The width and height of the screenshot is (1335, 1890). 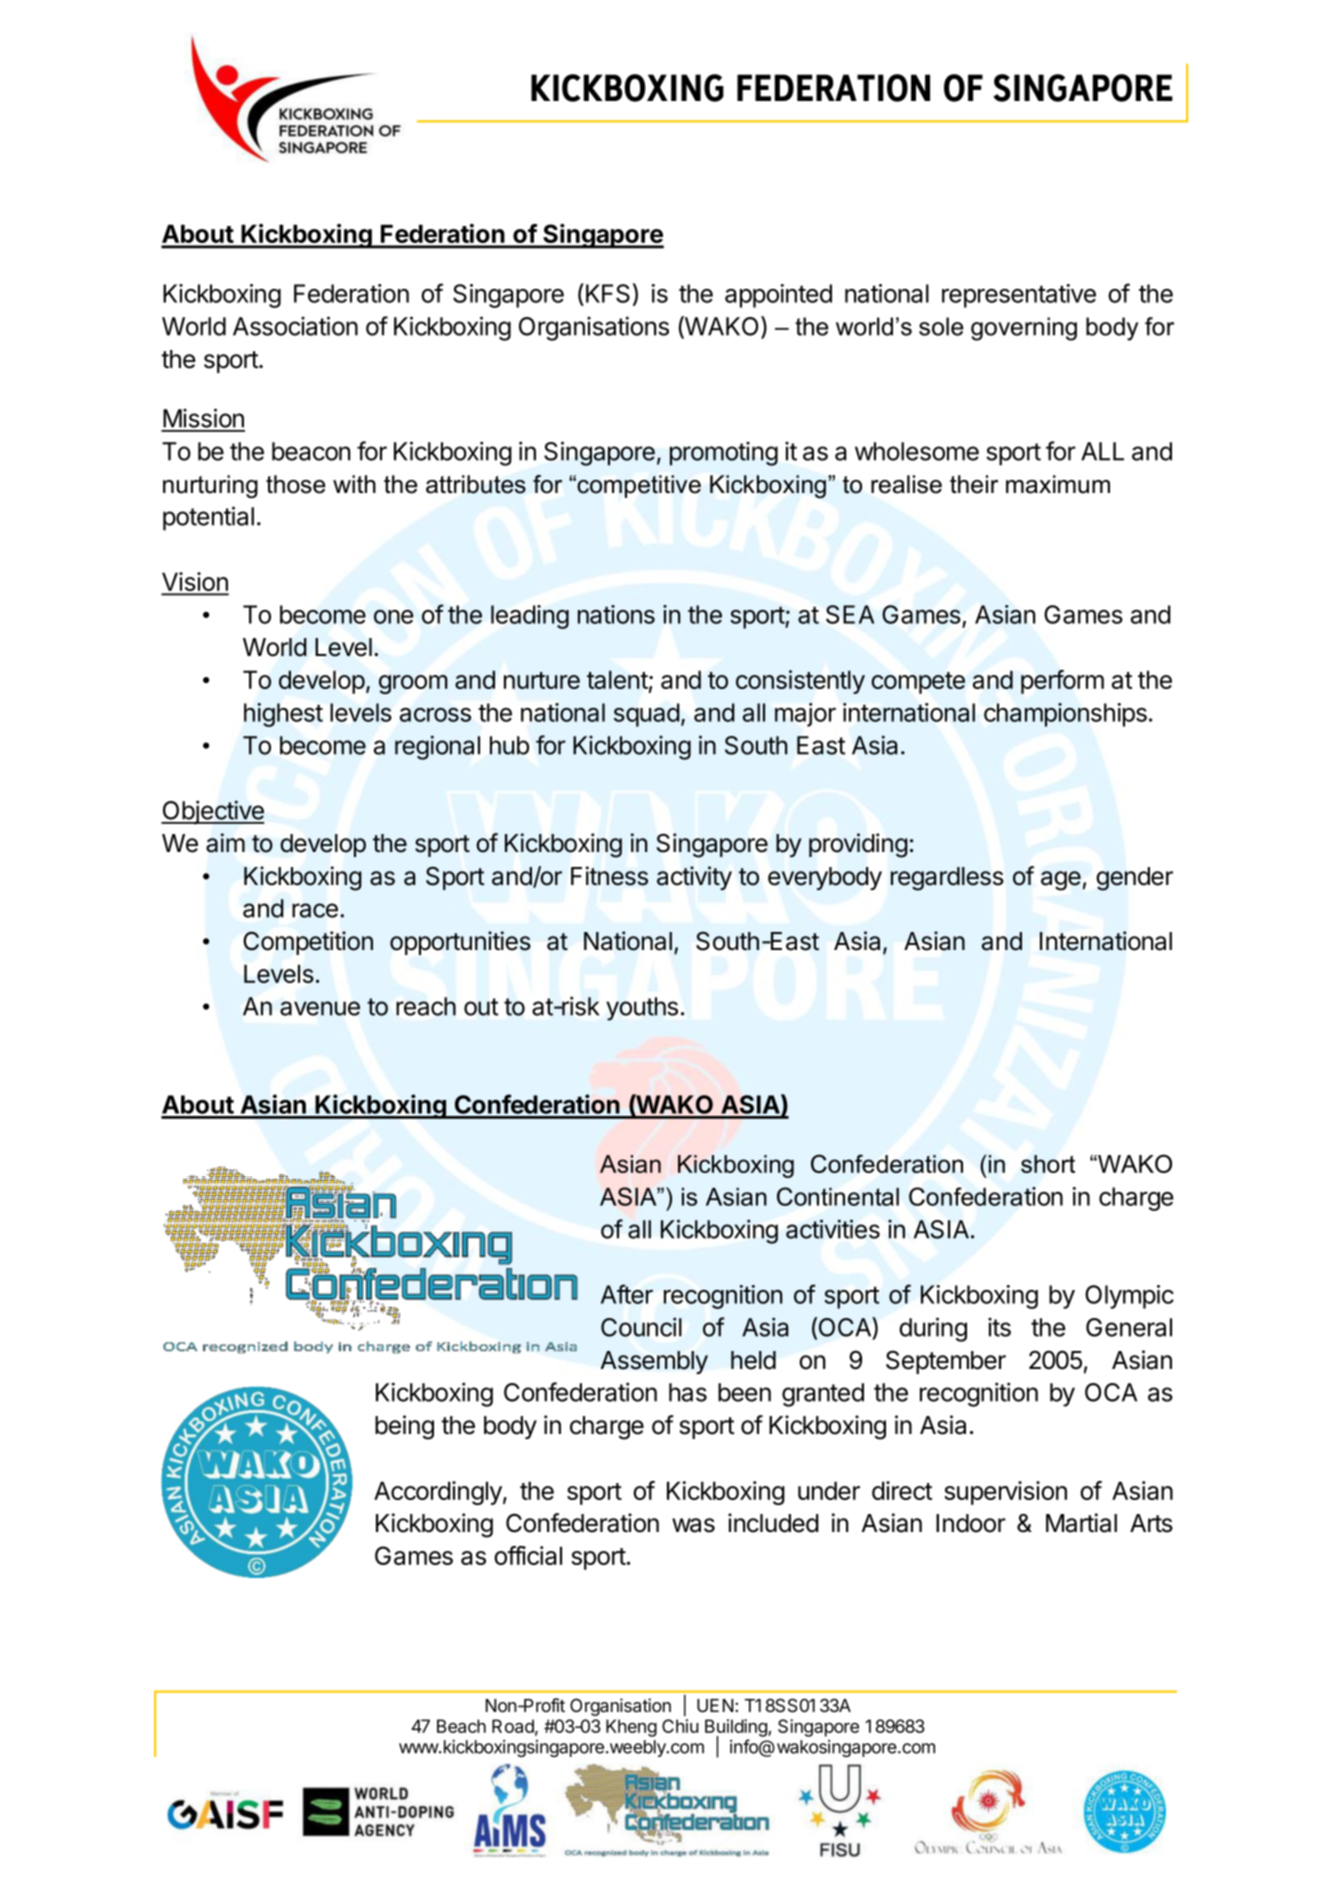 What do you see at coordinates (1061, 881) in the screenshot?
I see `age` at bounding box center [1061, 881].
